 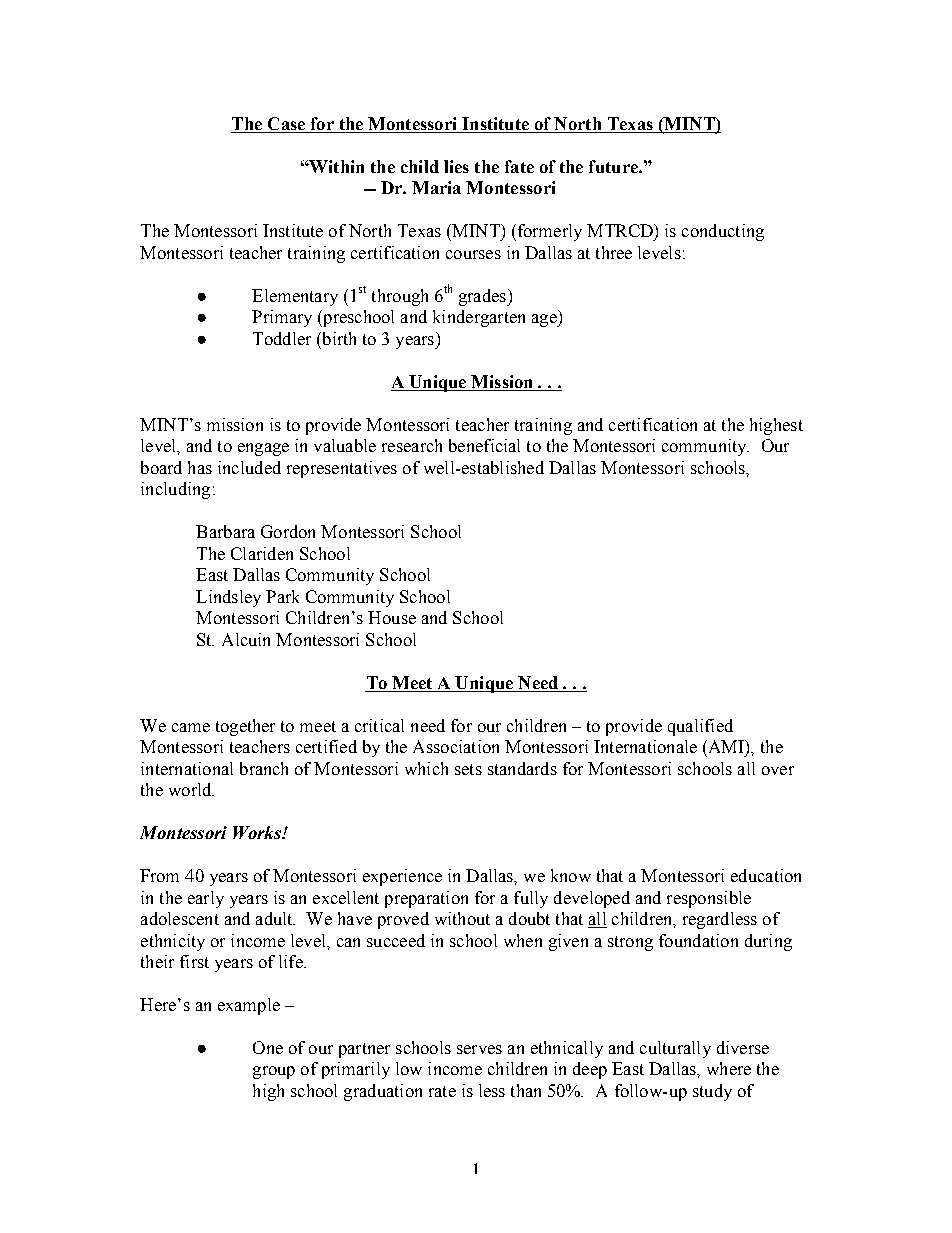 I want to click on One, so click(x=268, y=1047).
